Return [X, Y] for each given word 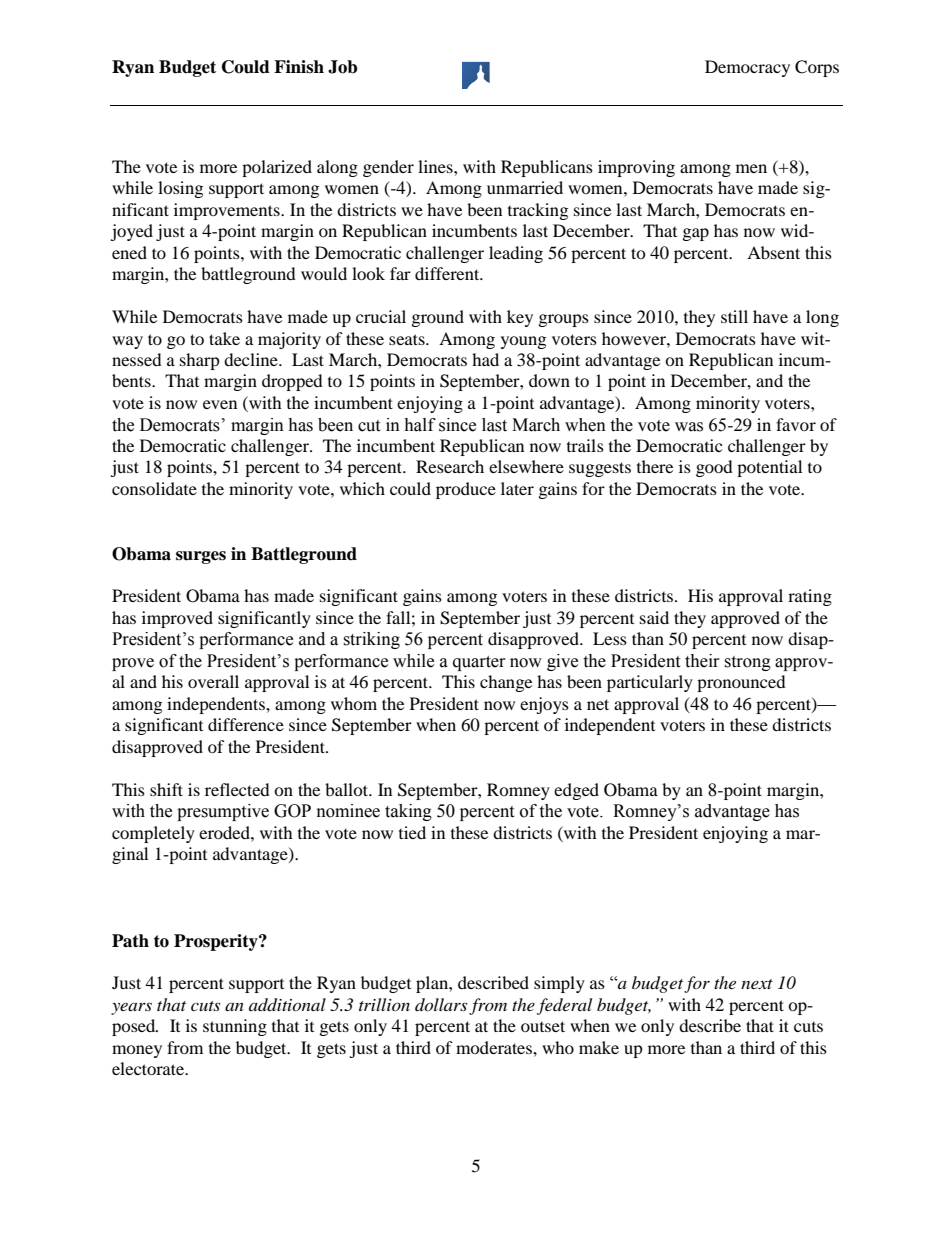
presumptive [223, 812]
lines [436, 166]
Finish [299, 67]
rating [810, 597]
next [757, 984]
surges [201, 557]
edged [576, 791]
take [224, 338]
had [485, 359]
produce [466, 490]
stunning [235, 1027]
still [734, 316]
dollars [441, 1004]
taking [408, 812]
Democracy [747, 68]
